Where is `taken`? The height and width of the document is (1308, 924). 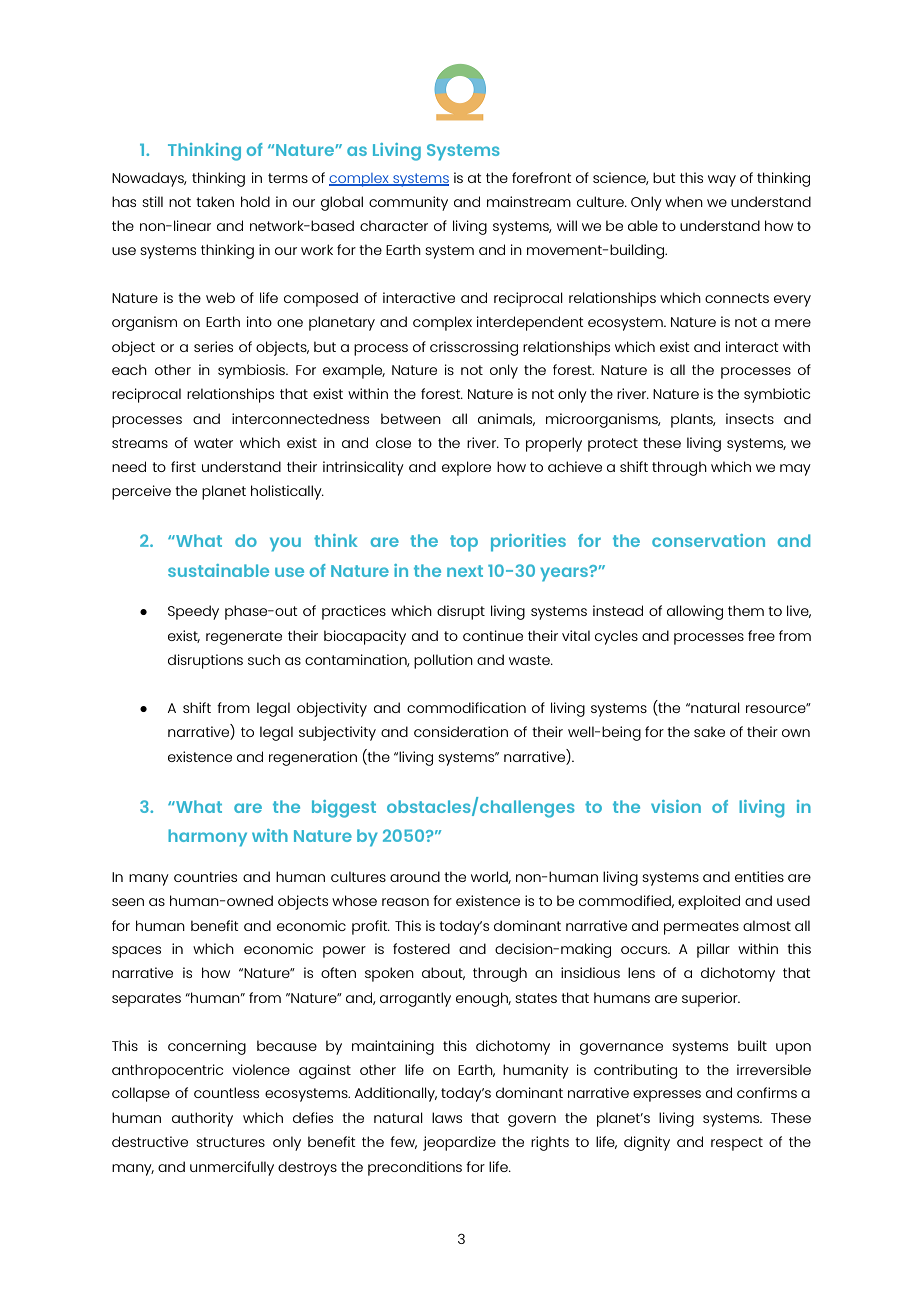
taken is located at coordinates (215, 201).
